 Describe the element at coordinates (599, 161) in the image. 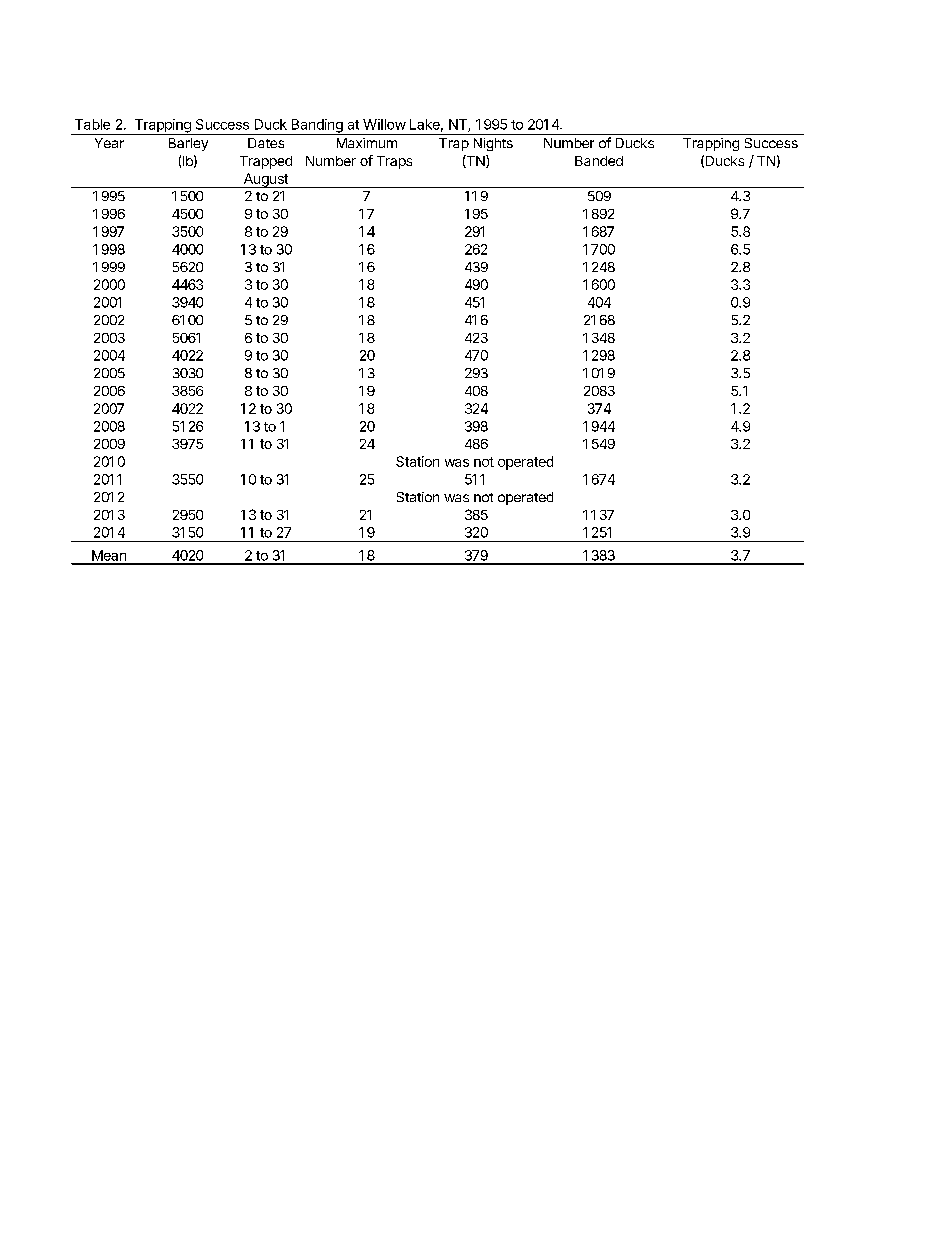

I see `Banded` at that location.
